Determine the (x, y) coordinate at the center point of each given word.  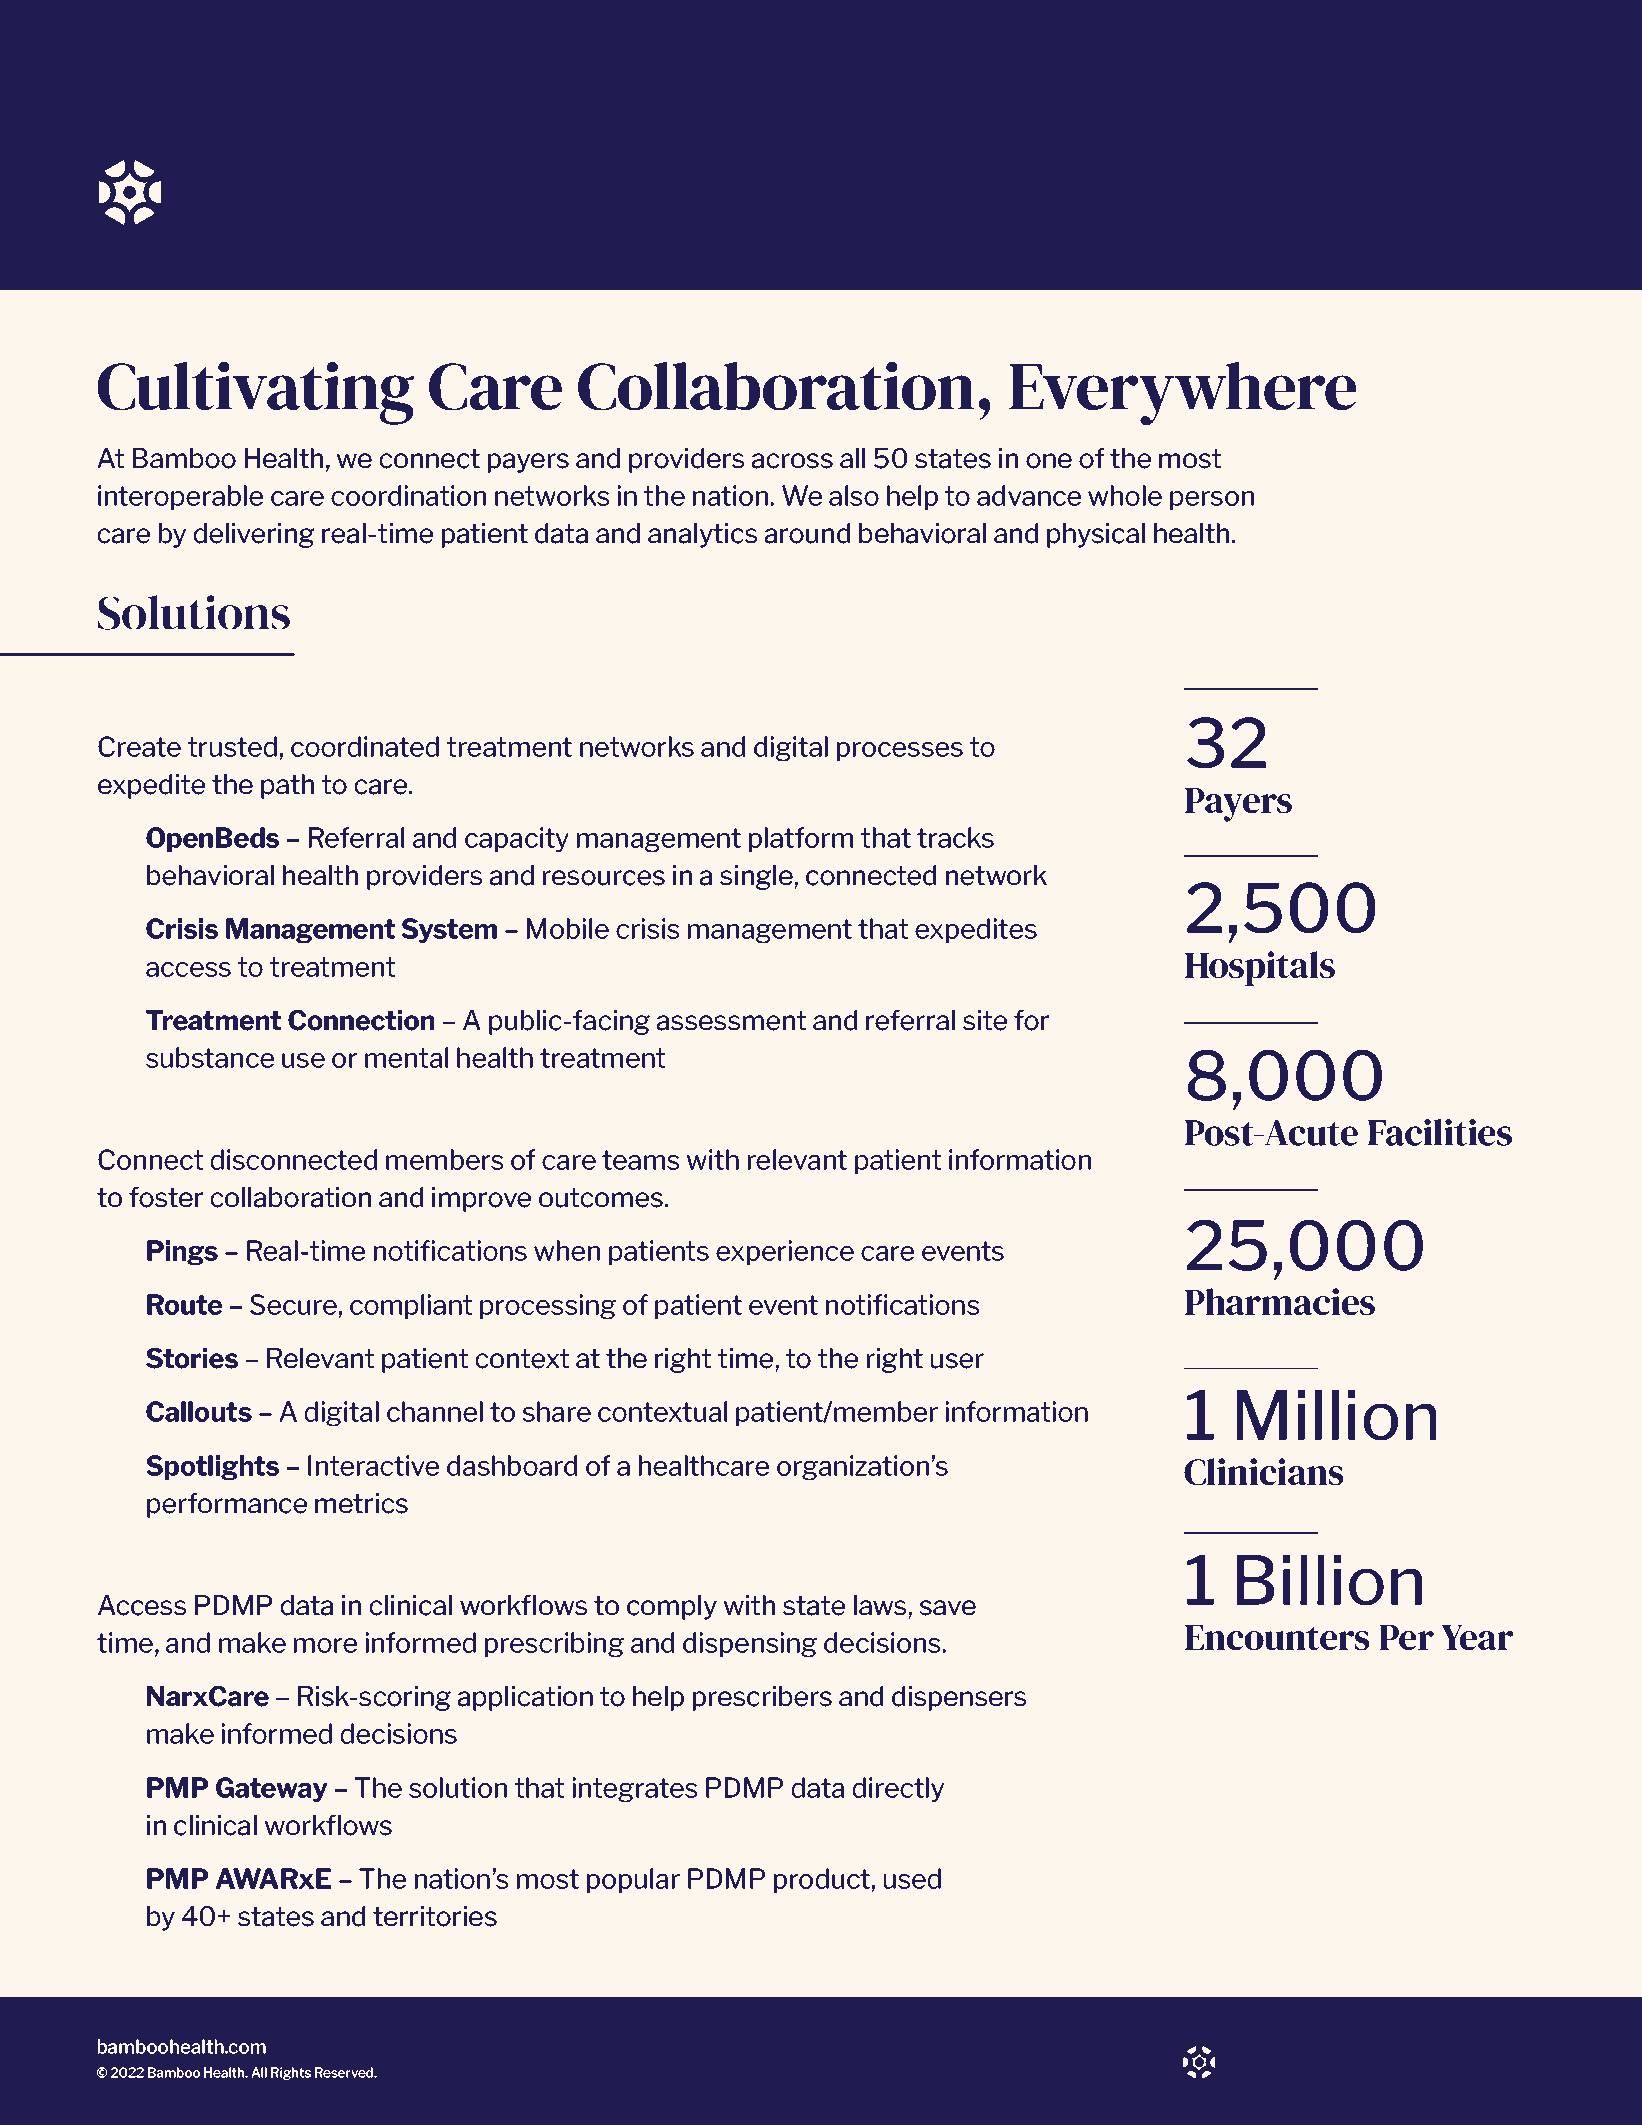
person (1212, 500)
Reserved (345, 2072)
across (792, 461)
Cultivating (256, 393)
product (823, 1880)
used (912, 1878)
